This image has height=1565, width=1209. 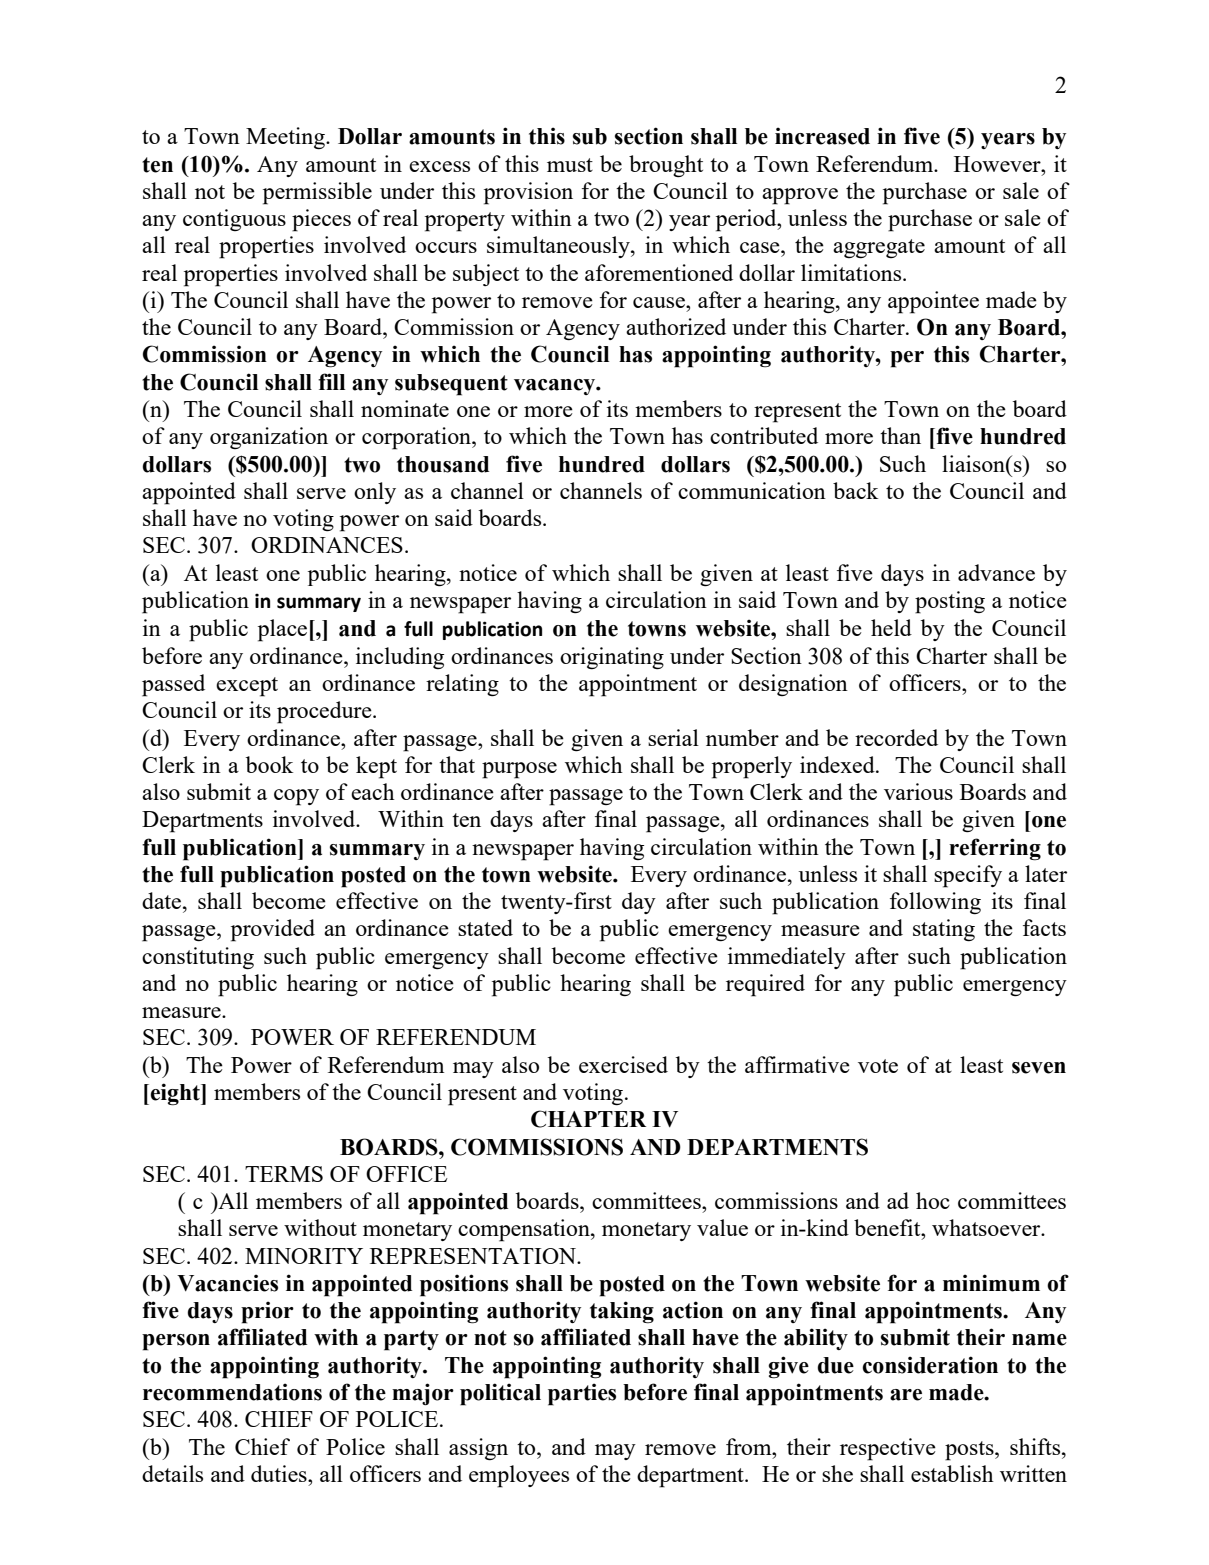 I want to click on various, so click(x=918, y=791).
